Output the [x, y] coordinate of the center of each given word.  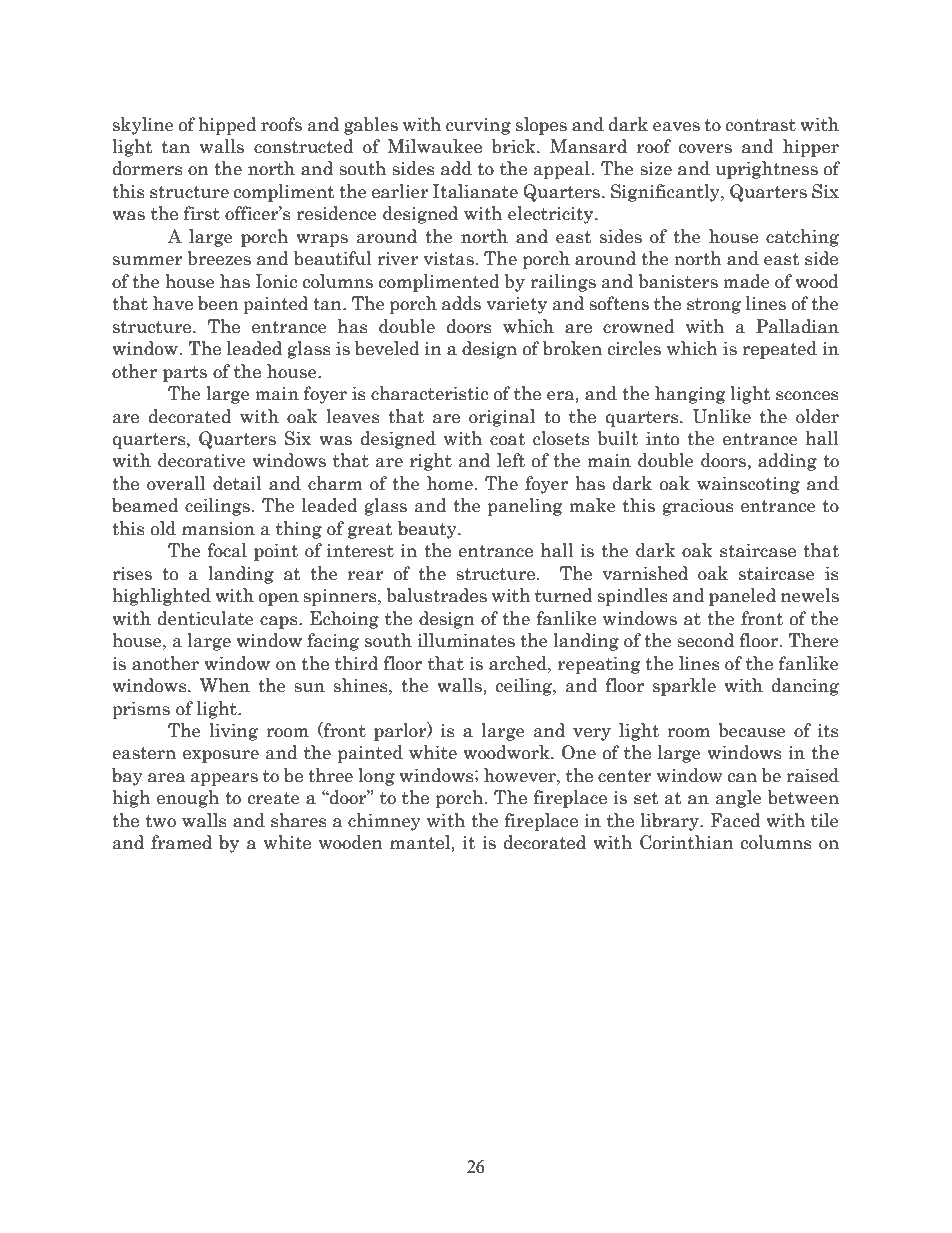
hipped [227, 126]
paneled [742, 597]
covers [705, 149]
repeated [779, 350]
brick [515, 146]
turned [564, 595]
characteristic [429, 393]
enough [188, 799]
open [279, 599]
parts [185, 374]
